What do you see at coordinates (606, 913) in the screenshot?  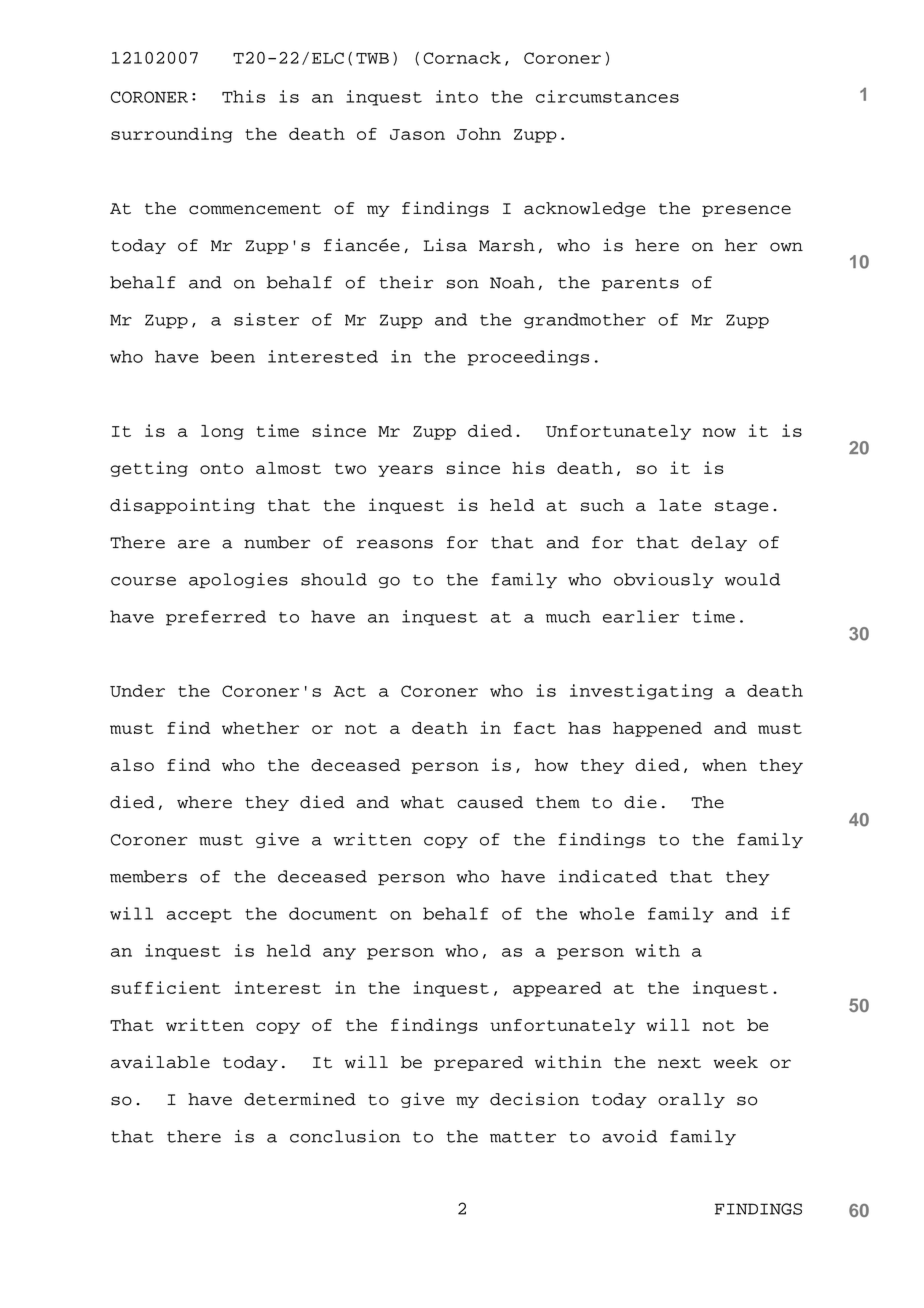 I see `whole` at bounding box center [606, 913].
